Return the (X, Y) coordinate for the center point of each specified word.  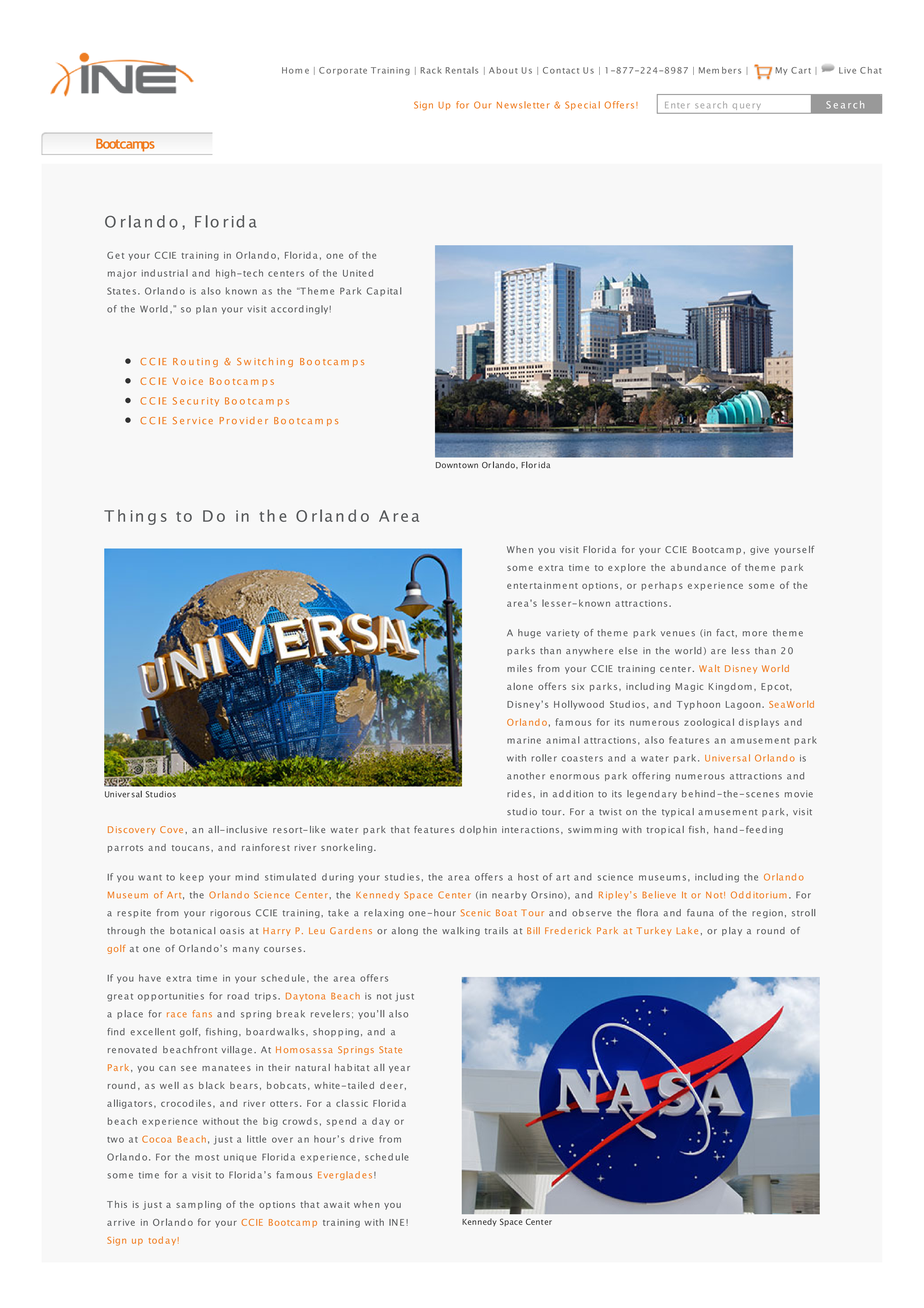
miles (519, 668)
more (755, 634)
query (747, 106)
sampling (198, 1205)
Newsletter (523, 105)
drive (362, 1139)
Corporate (343, 71)
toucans (192, 848)
